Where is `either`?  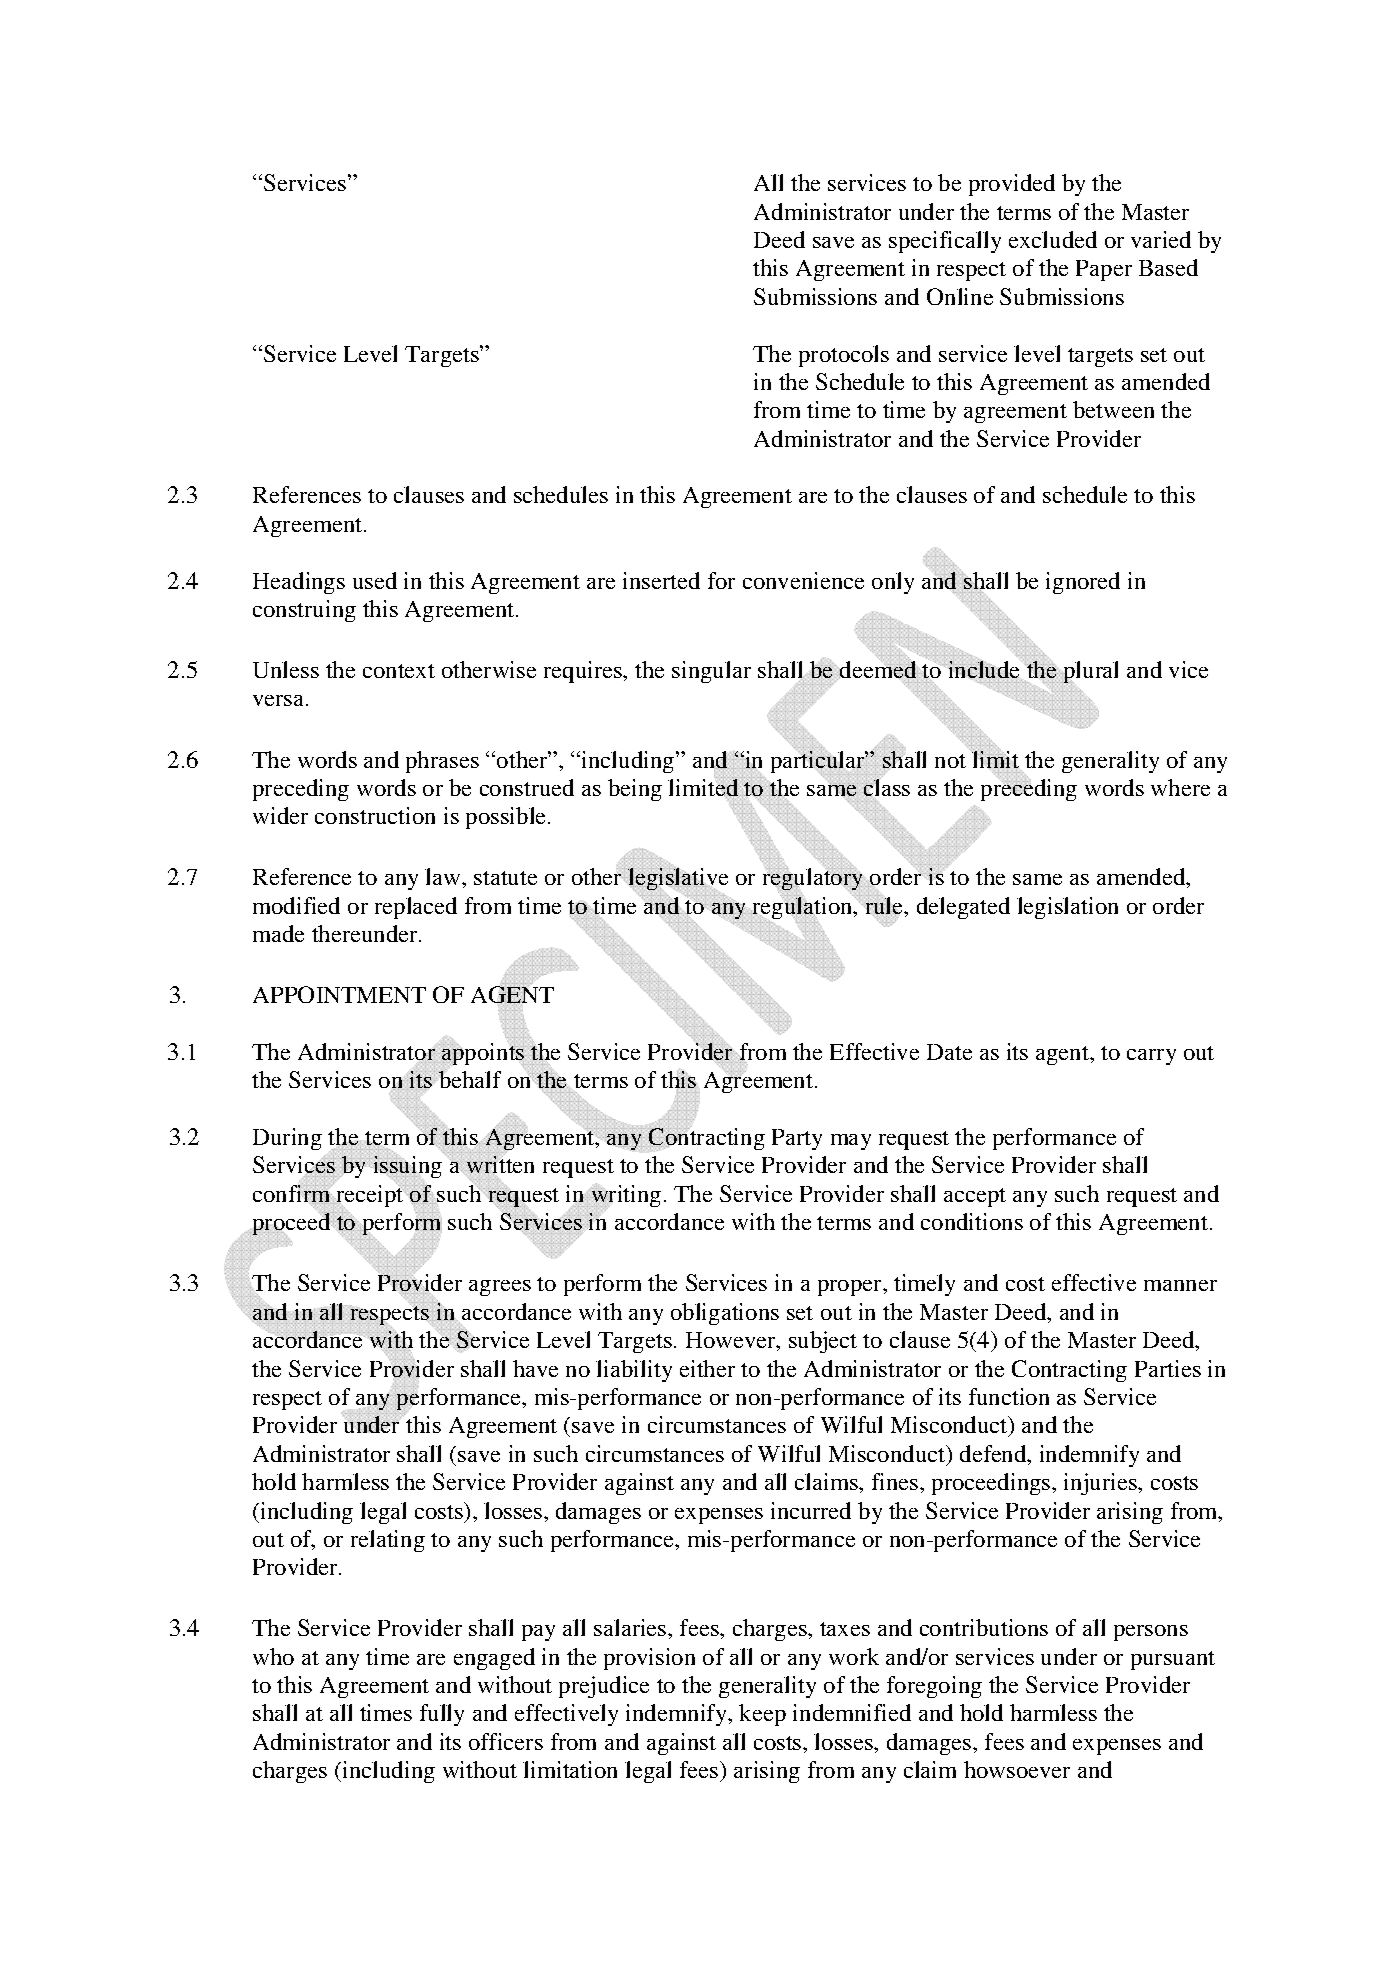 either is located at coordinates (707, 1368).
